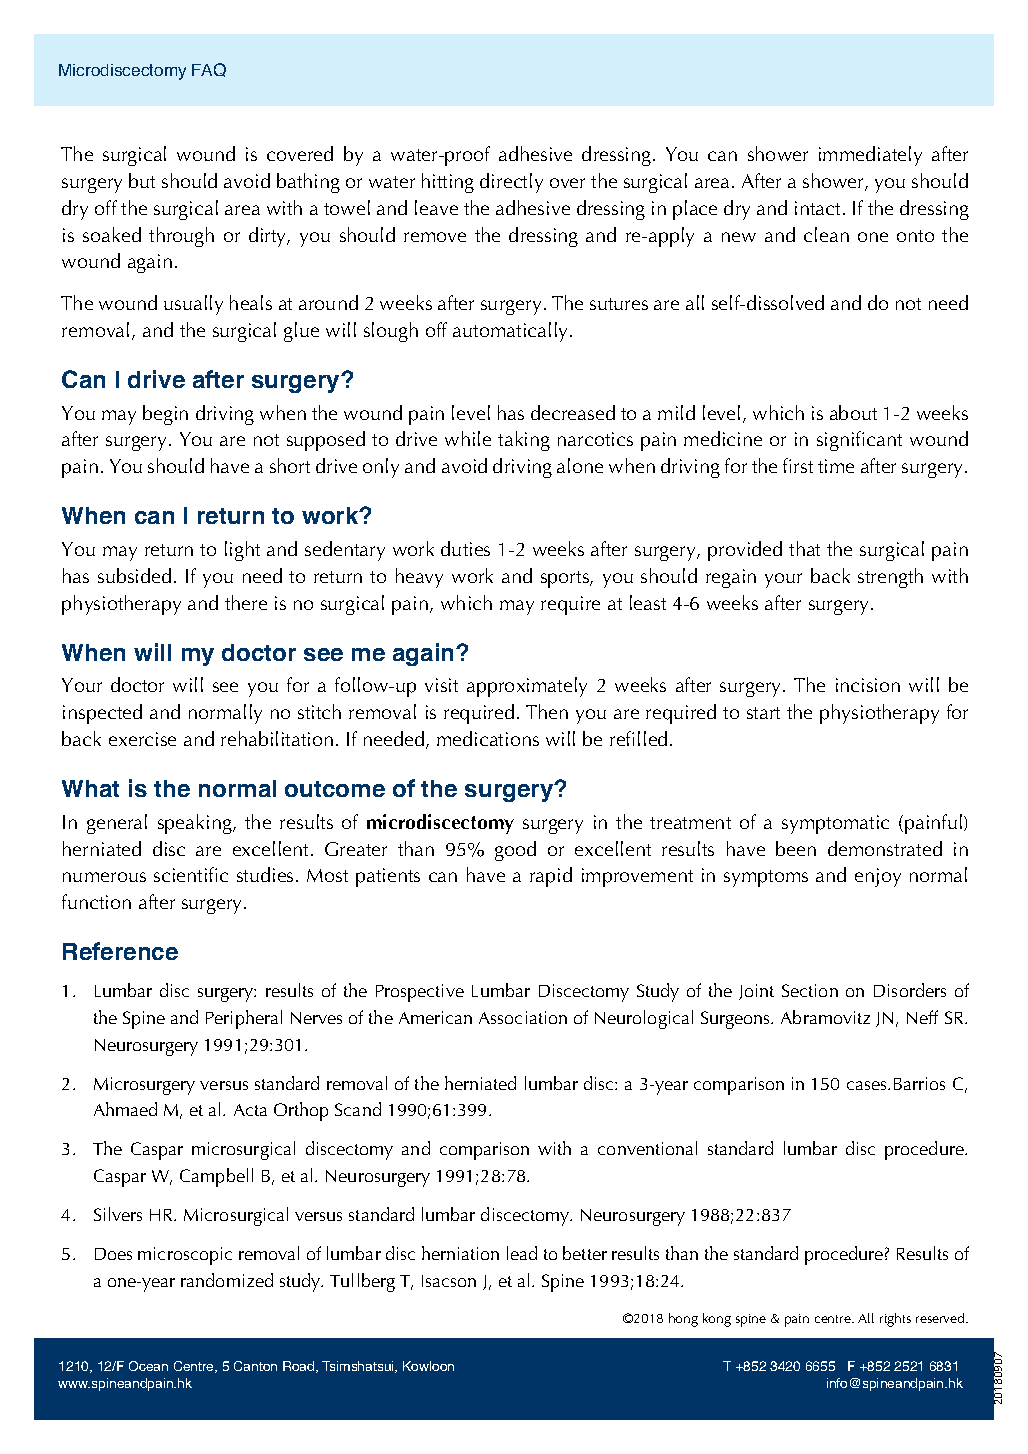 Image resolution: width=1028 pixels, height=1454 pixels. Describe the element at coordinates (250, 1110) in the screenshot. I see `Acta` at that location.
